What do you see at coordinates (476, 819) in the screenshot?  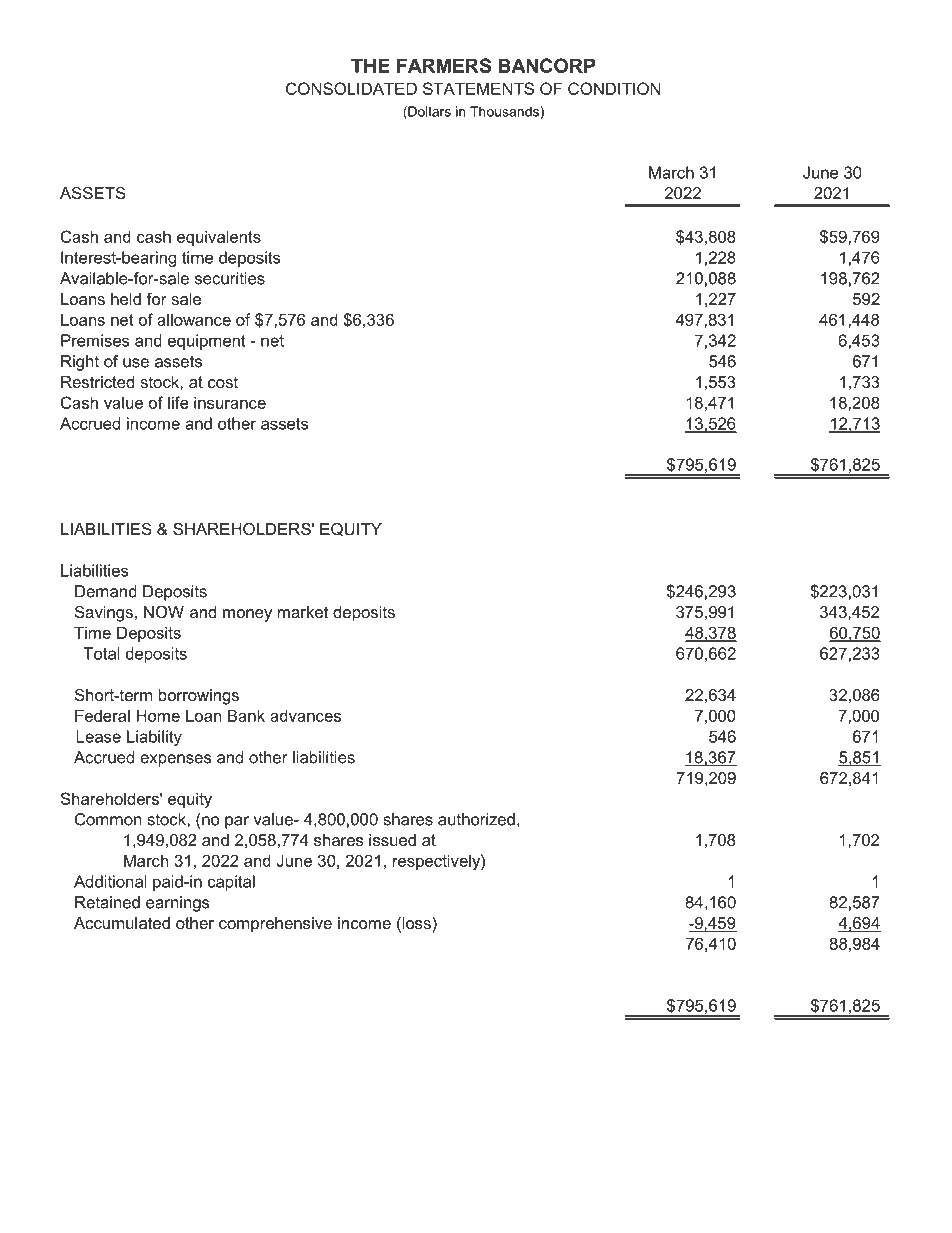 I see `authorized` at bounding box center [476, 819].
